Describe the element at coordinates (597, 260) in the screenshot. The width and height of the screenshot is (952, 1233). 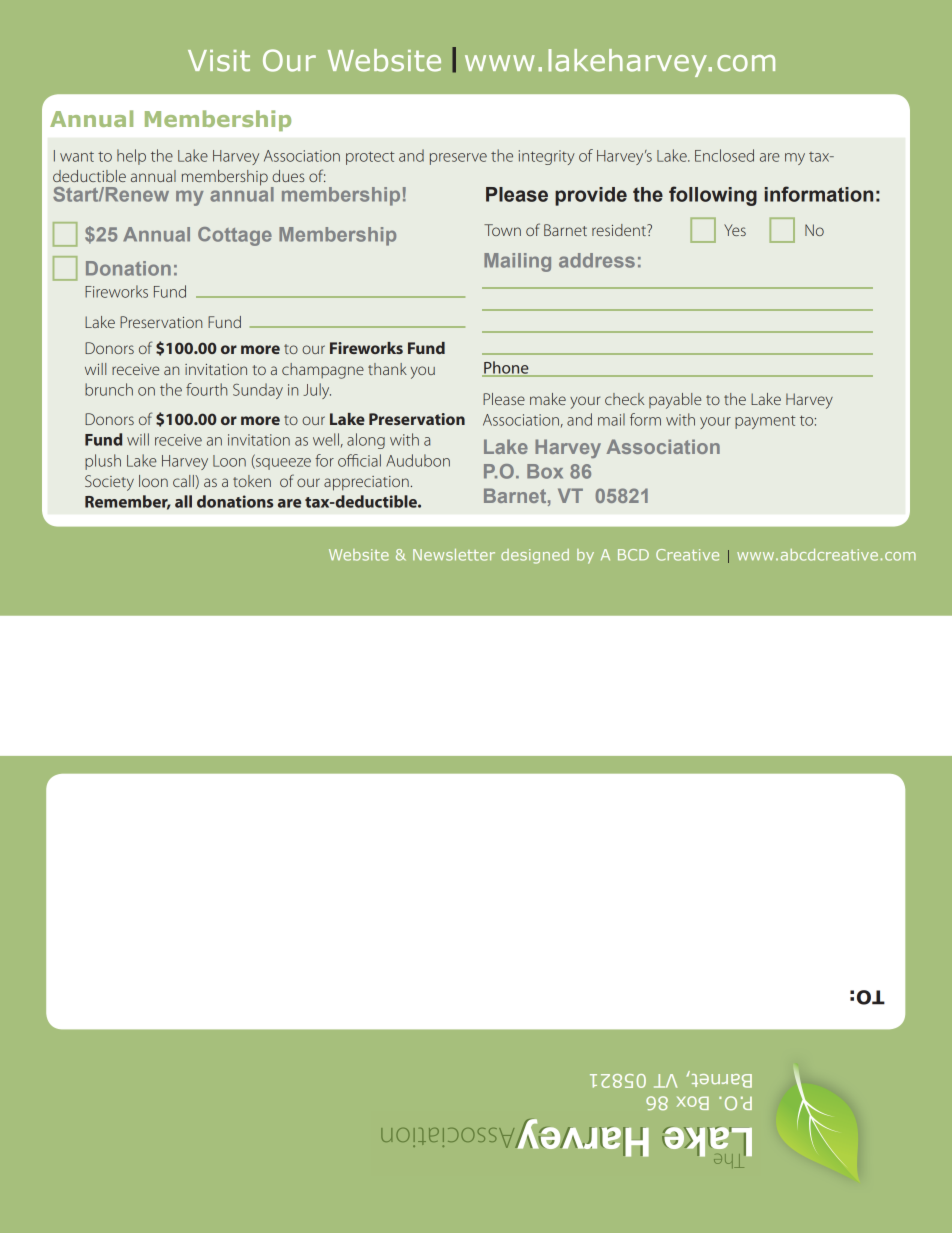
I see `address` at that location.
